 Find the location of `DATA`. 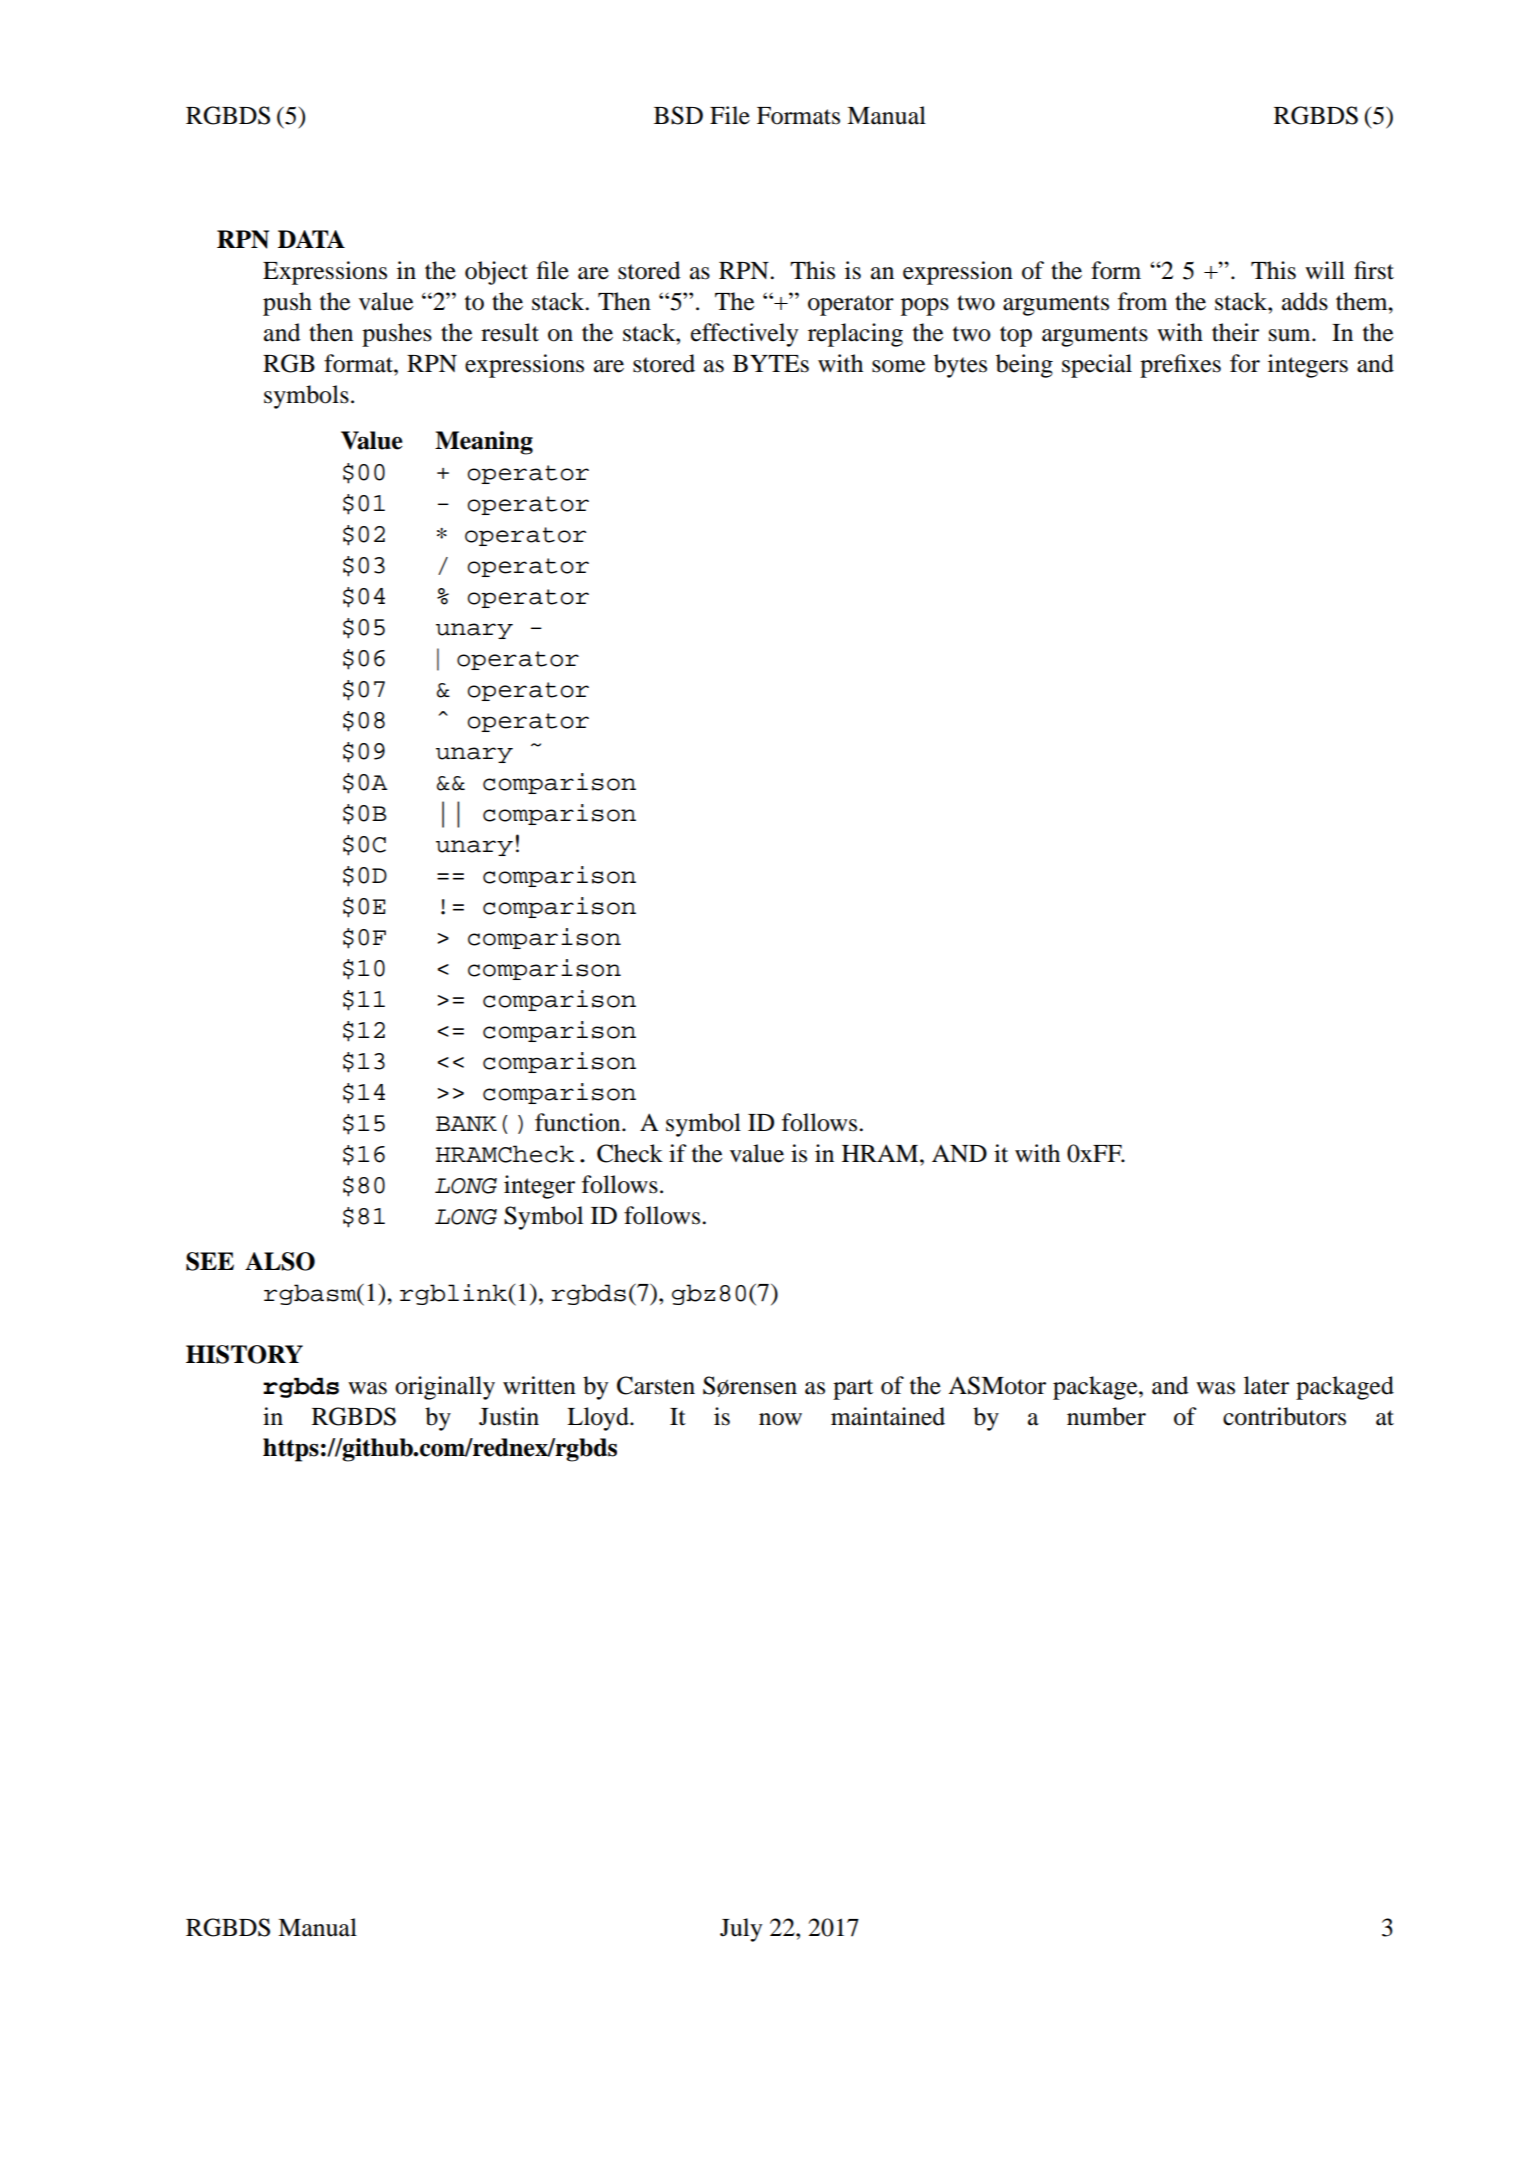

DATA is located at coordinates (311, 239).
